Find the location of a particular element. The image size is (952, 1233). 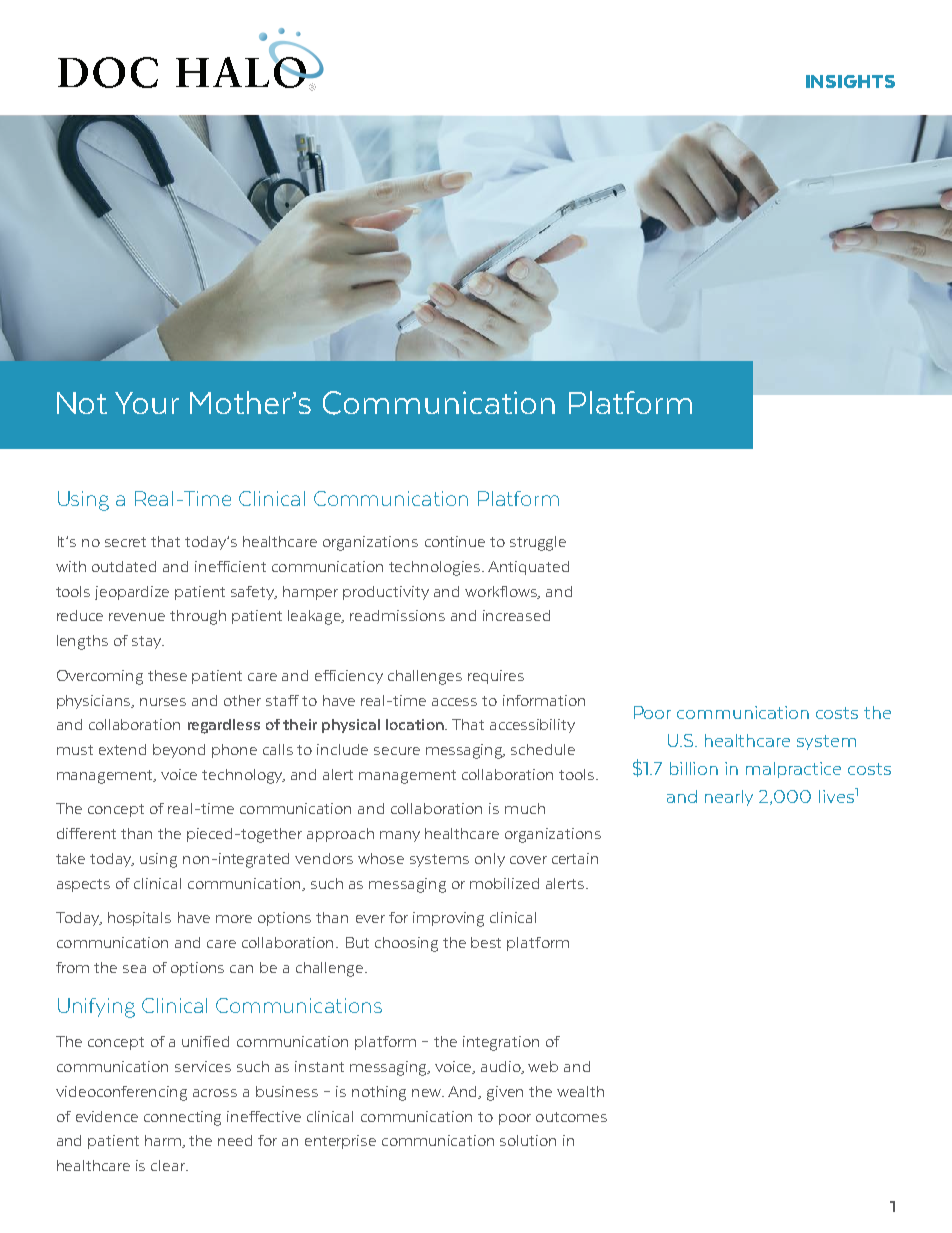

new is located at coordinates (428, 1093).
